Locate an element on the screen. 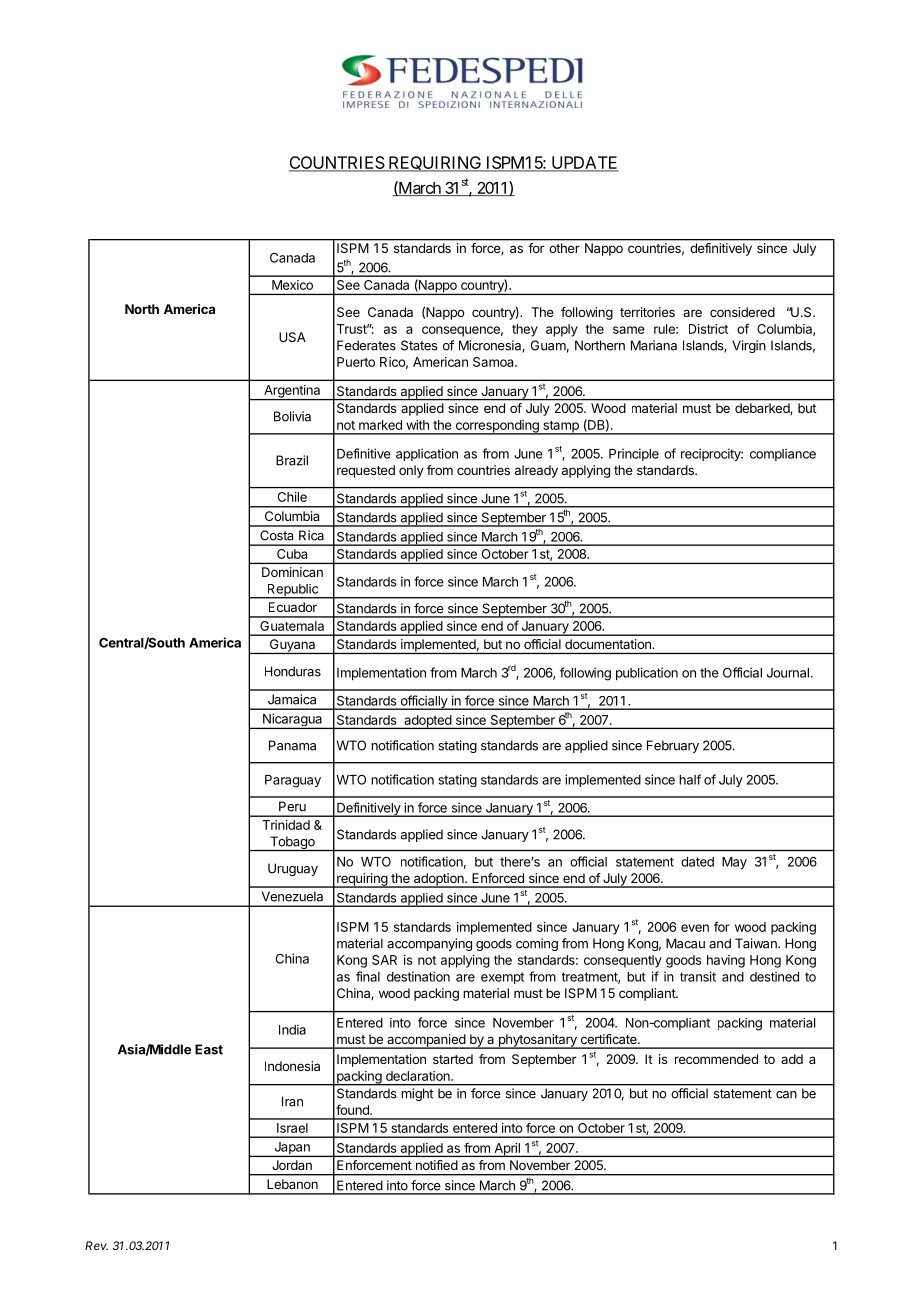  compliance is located at coordinates (783, 454).
